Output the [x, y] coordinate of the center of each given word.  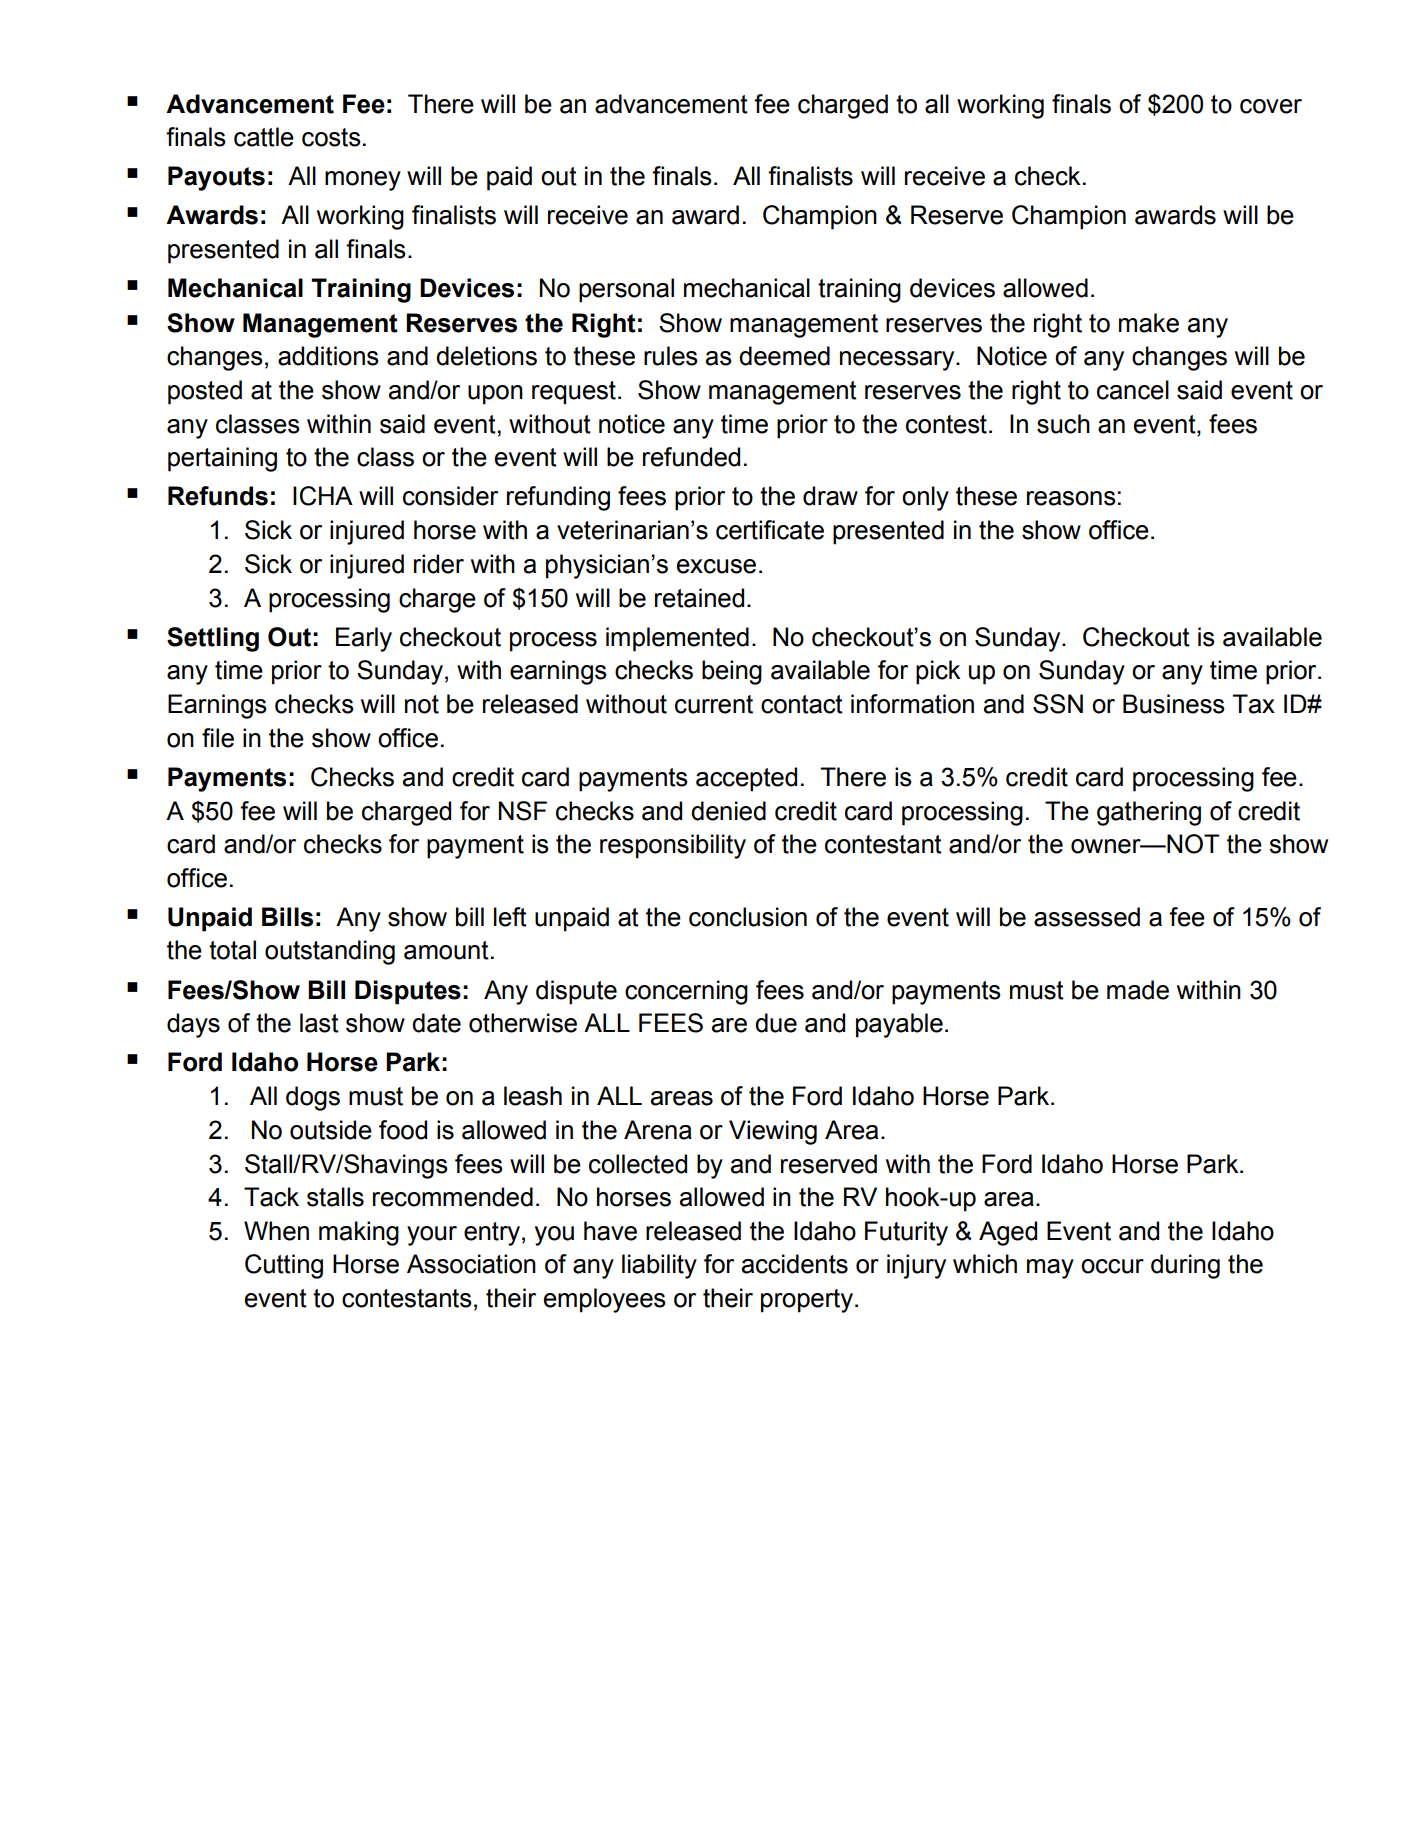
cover [1271, 106]
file [218, 738]
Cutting [284, 1266]
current [714, 704]
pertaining [222, 459]
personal [626, 290]
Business [1174, 704]
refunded [691, 457]
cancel [1133, 390]
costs [331, 137]
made [1138, 990]
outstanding [330, 952]
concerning [686, 992]
